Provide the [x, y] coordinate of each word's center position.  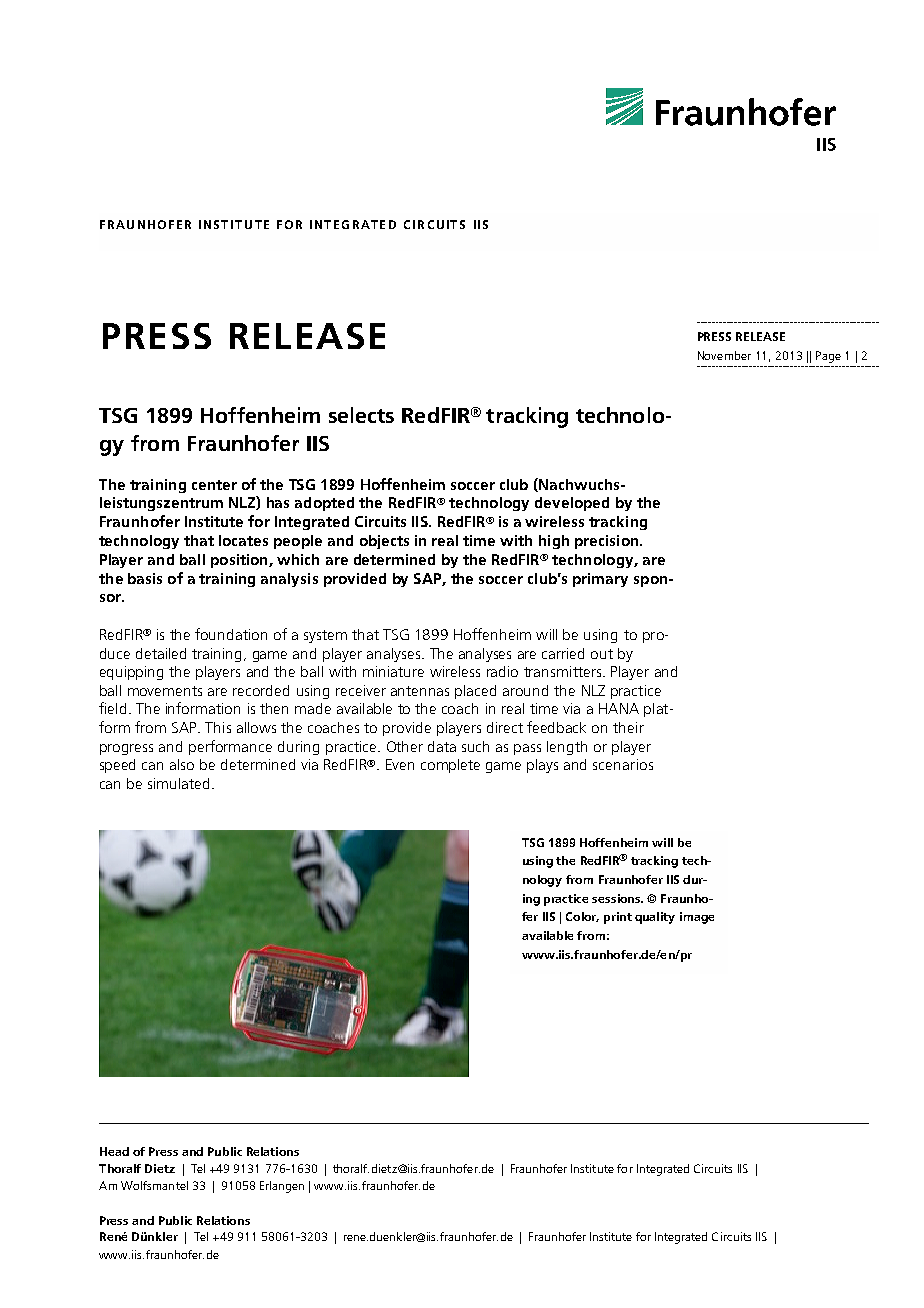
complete [450, 766]
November [724, 355]
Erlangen [282, 1187]
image [697, 918]
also [182, 764]
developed [572, 504]
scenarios [623, 764]
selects [361, 415]
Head [114, 1151]
